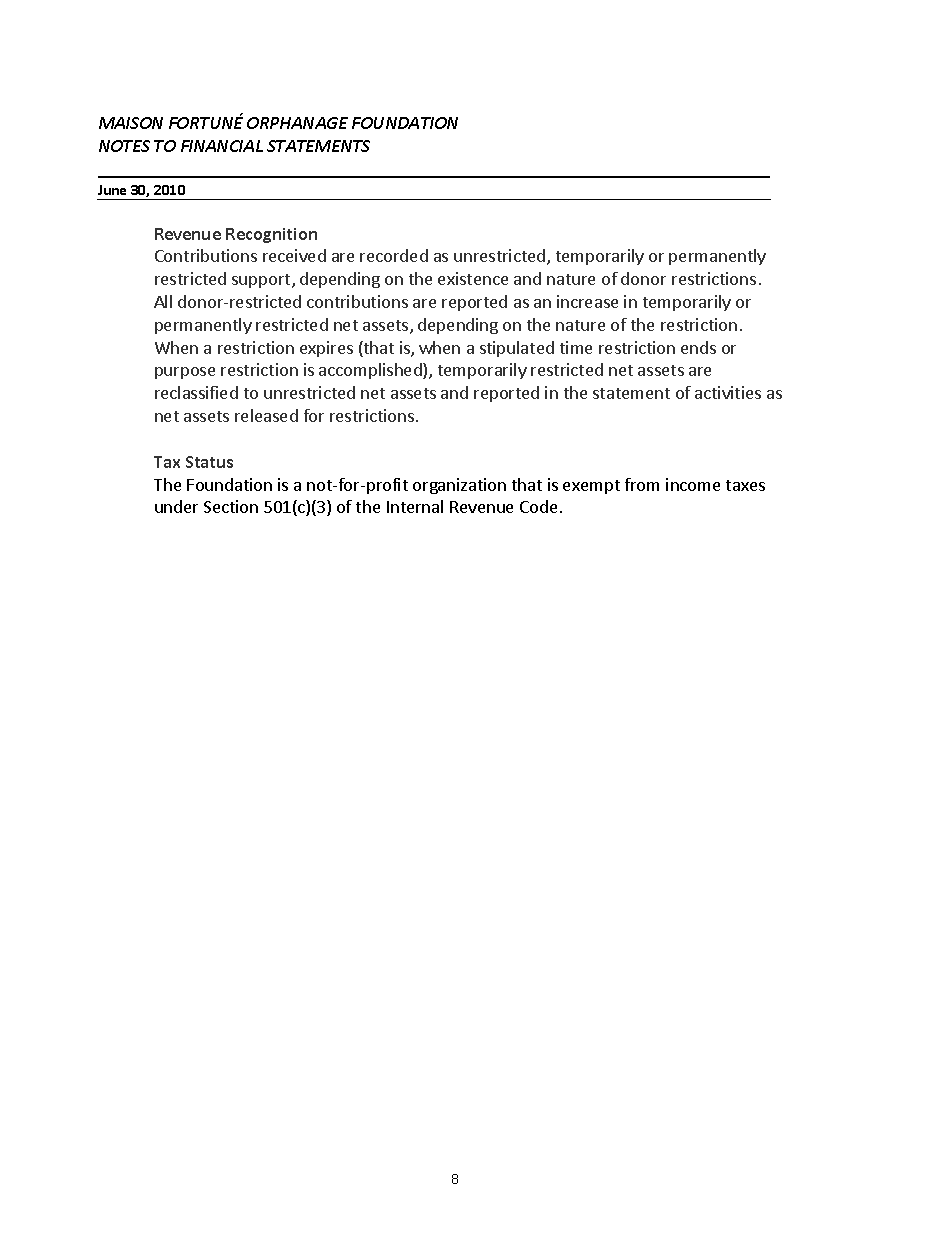  I want to click on income, so click(693, 484).
